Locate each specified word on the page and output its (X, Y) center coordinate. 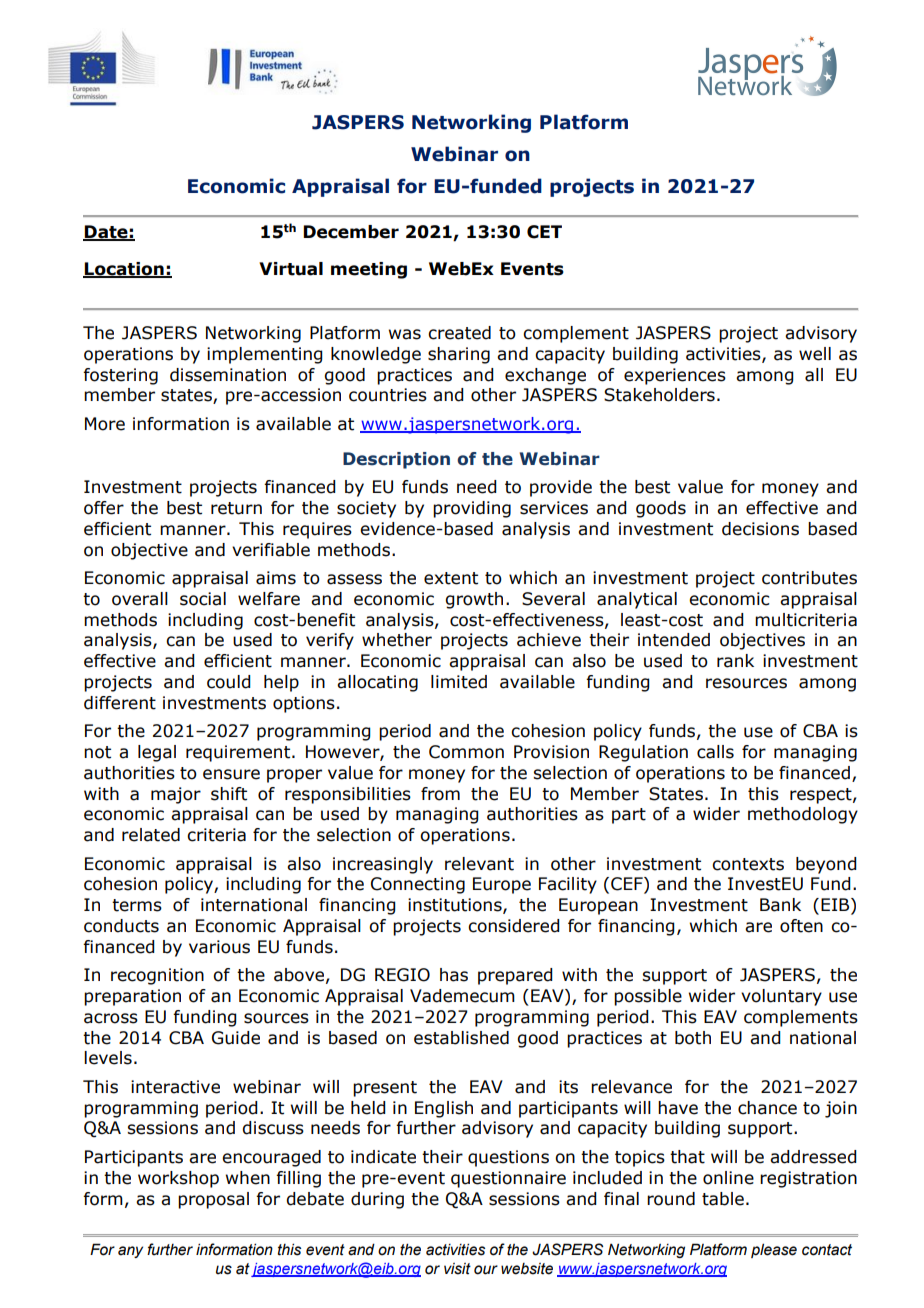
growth (474, 600)
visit (457, 1269)
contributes (809, 578)
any (130, 1252)
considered (514, 926)
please (774, 1250)
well (815, 354)
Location (124, 269)
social (203, 599)
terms (137, 905)
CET (544, 232)
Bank (780, 905)
